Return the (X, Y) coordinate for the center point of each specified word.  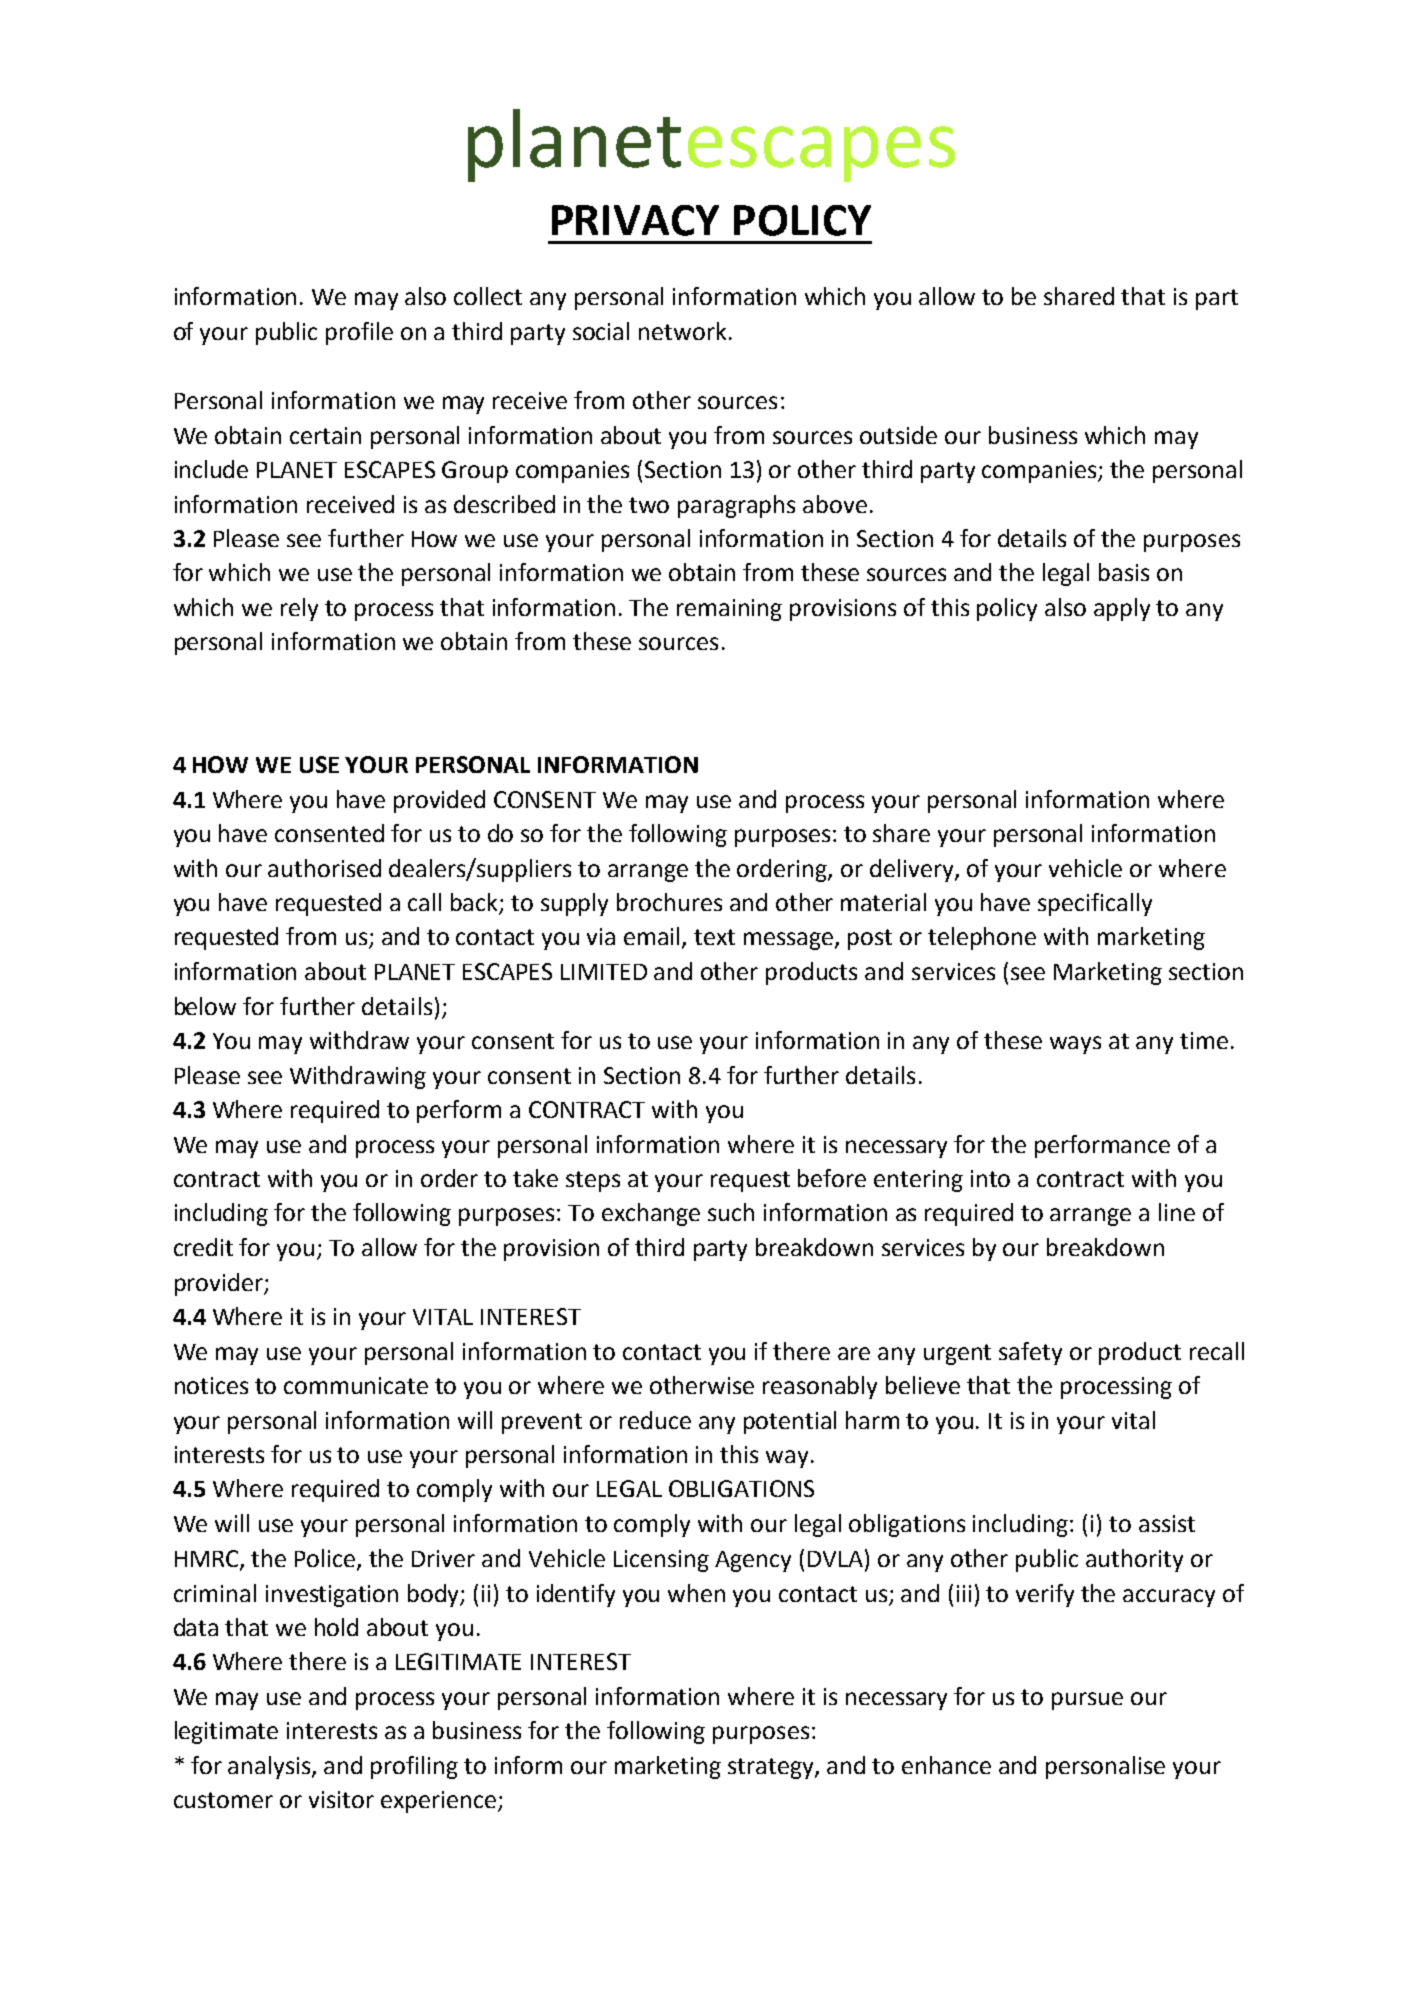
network (682, 331)
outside (898, 435)
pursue (1087, 1701)
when (696, 1593)
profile (359, 333)
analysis (270, 1767)
